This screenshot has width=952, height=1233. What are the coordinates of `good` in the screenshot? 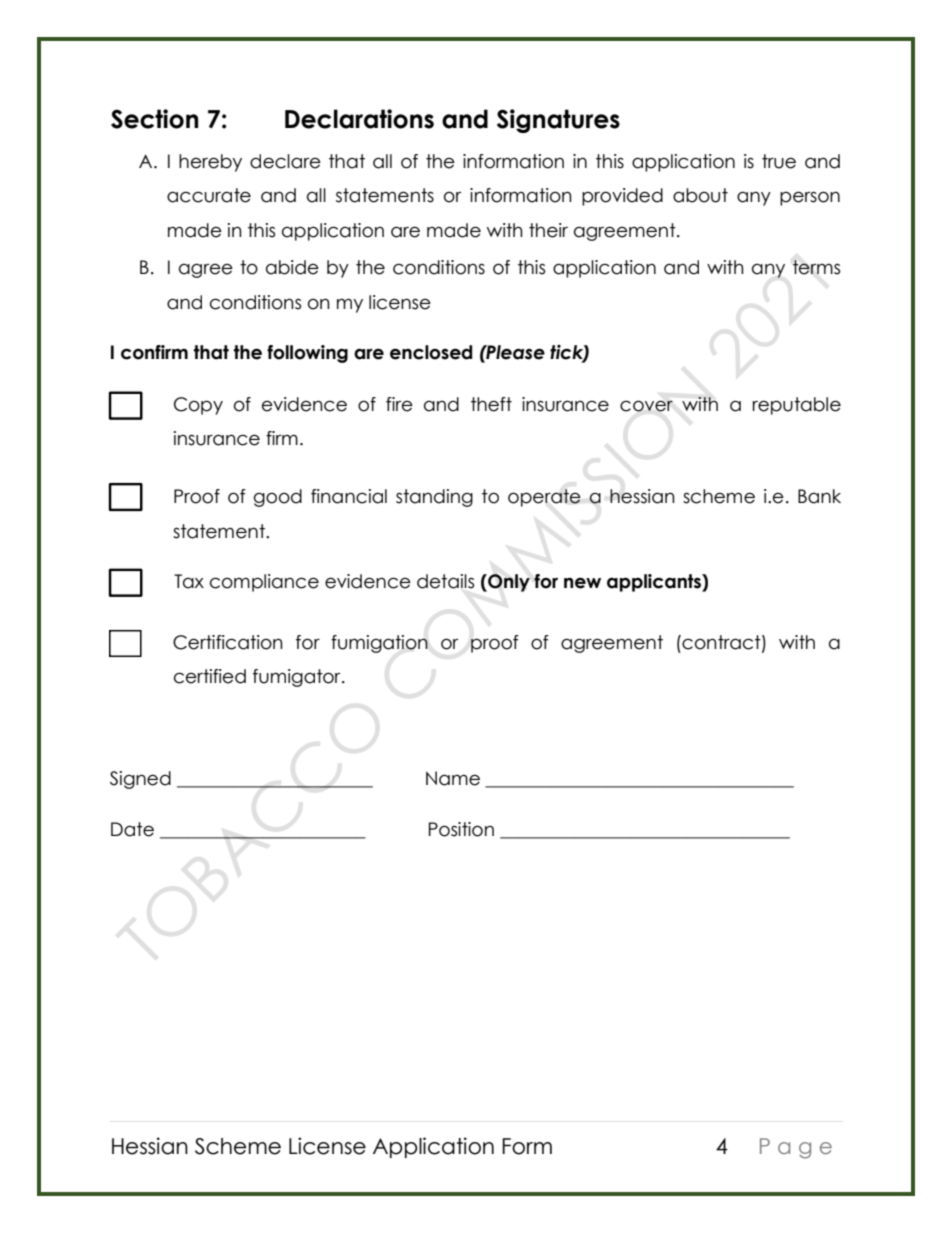 It's located at (278, 498).
